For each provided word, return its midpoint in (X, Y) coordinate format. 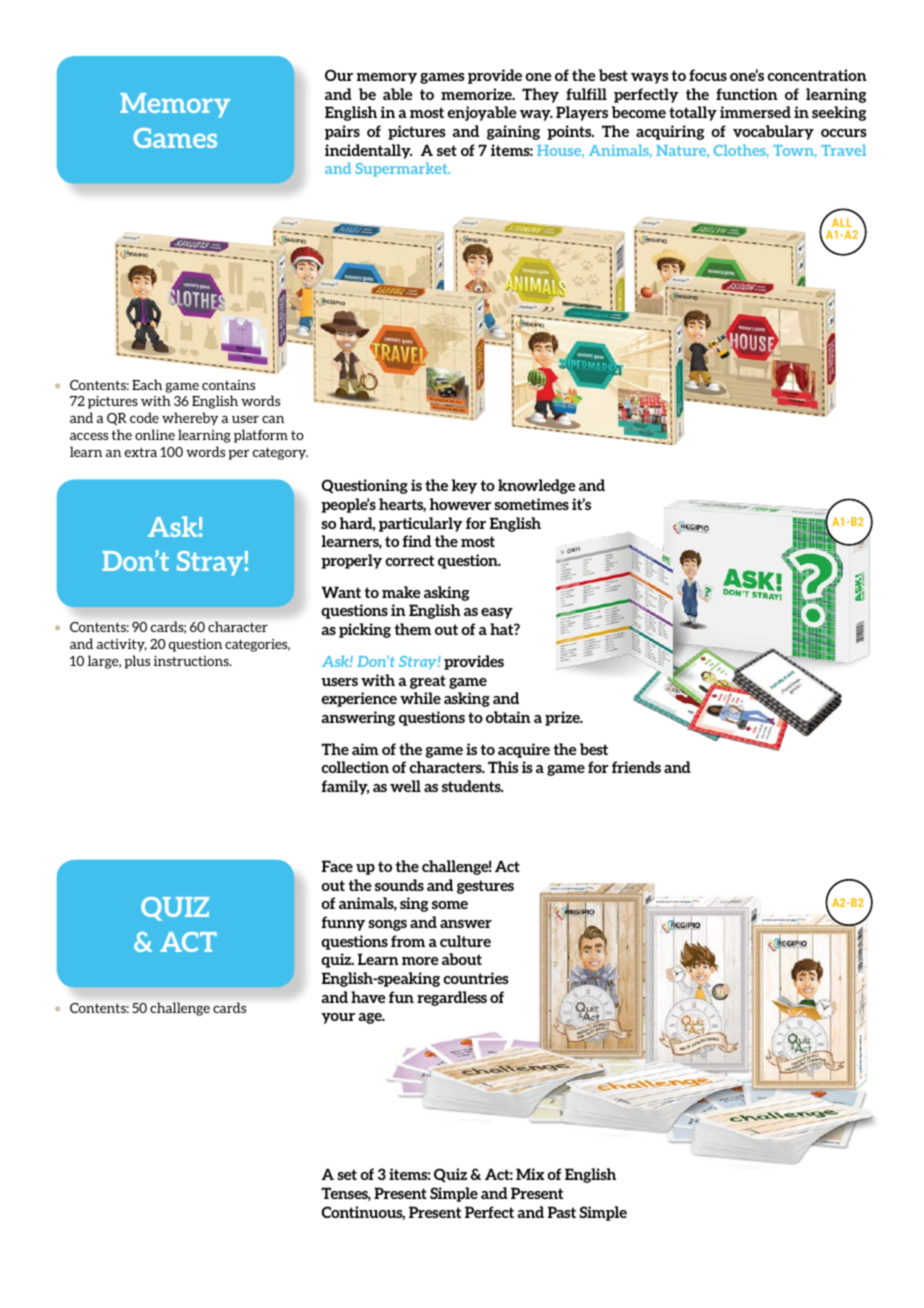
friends (636, 767)
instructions (192, 661)
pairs (342, 132)
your (338, 1018)
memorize (477, 94)
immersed (755, 112)
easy (497, 613)
